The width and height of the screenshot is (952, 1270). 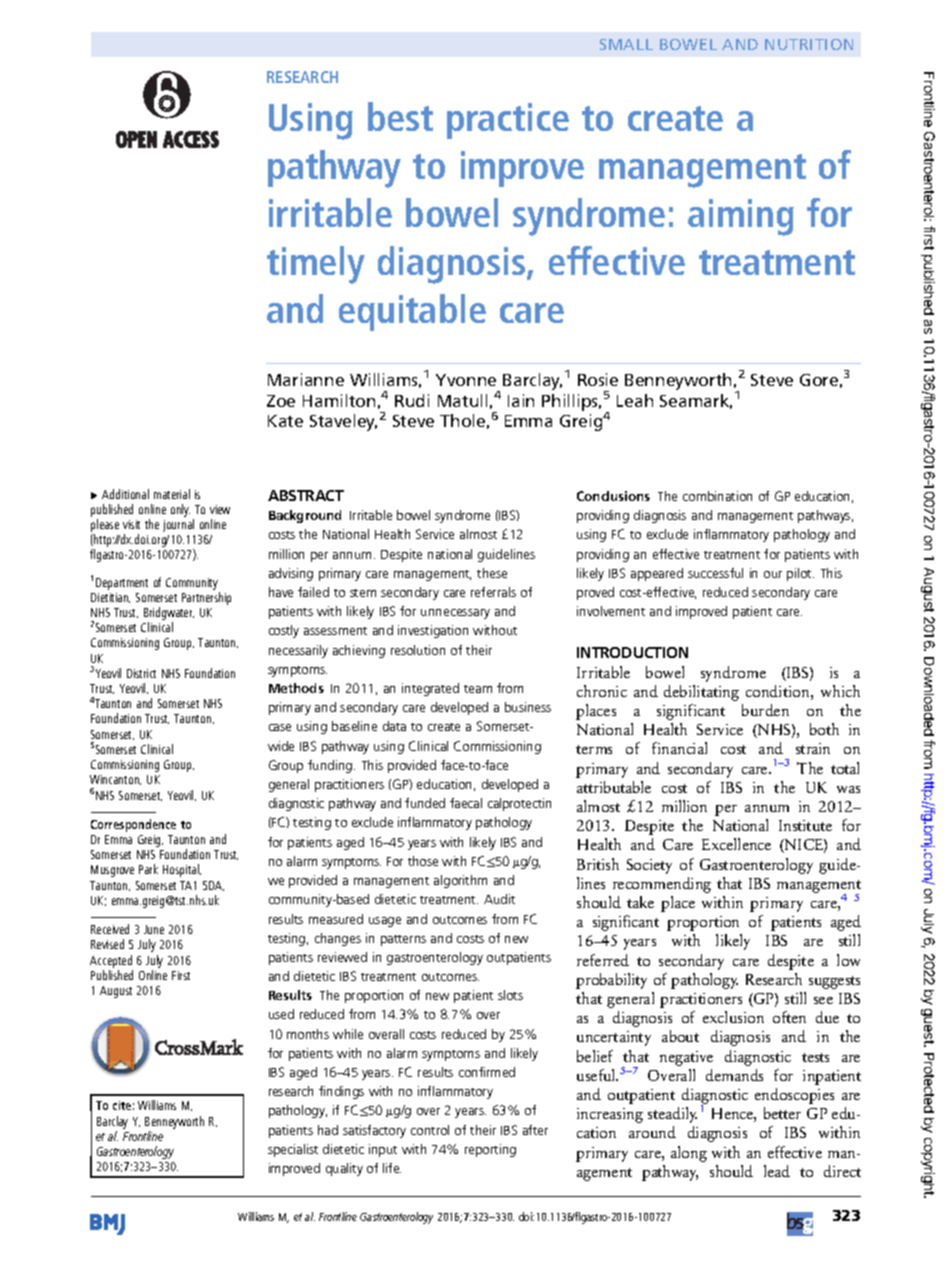 I want to click on District, so click(x=141, y=673).
